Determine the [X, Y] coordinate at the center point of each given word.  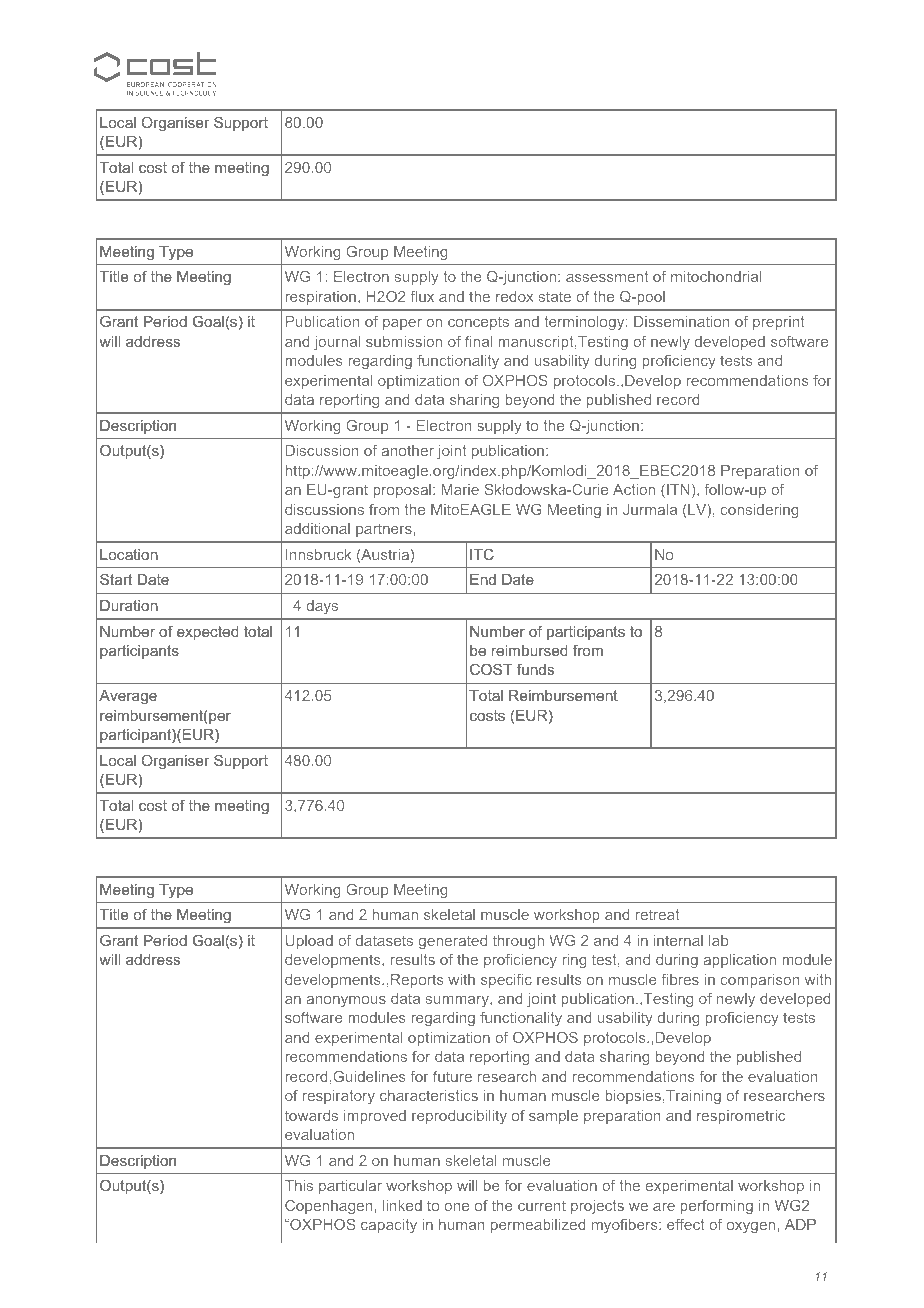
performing [716, 1207]
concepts [478, 323]
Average [128, 697]
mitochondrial [716, 276]
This [299, 1185]
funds [535, 669]
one [456, 1207]
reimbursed [529, 650]
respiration [320, 298]
